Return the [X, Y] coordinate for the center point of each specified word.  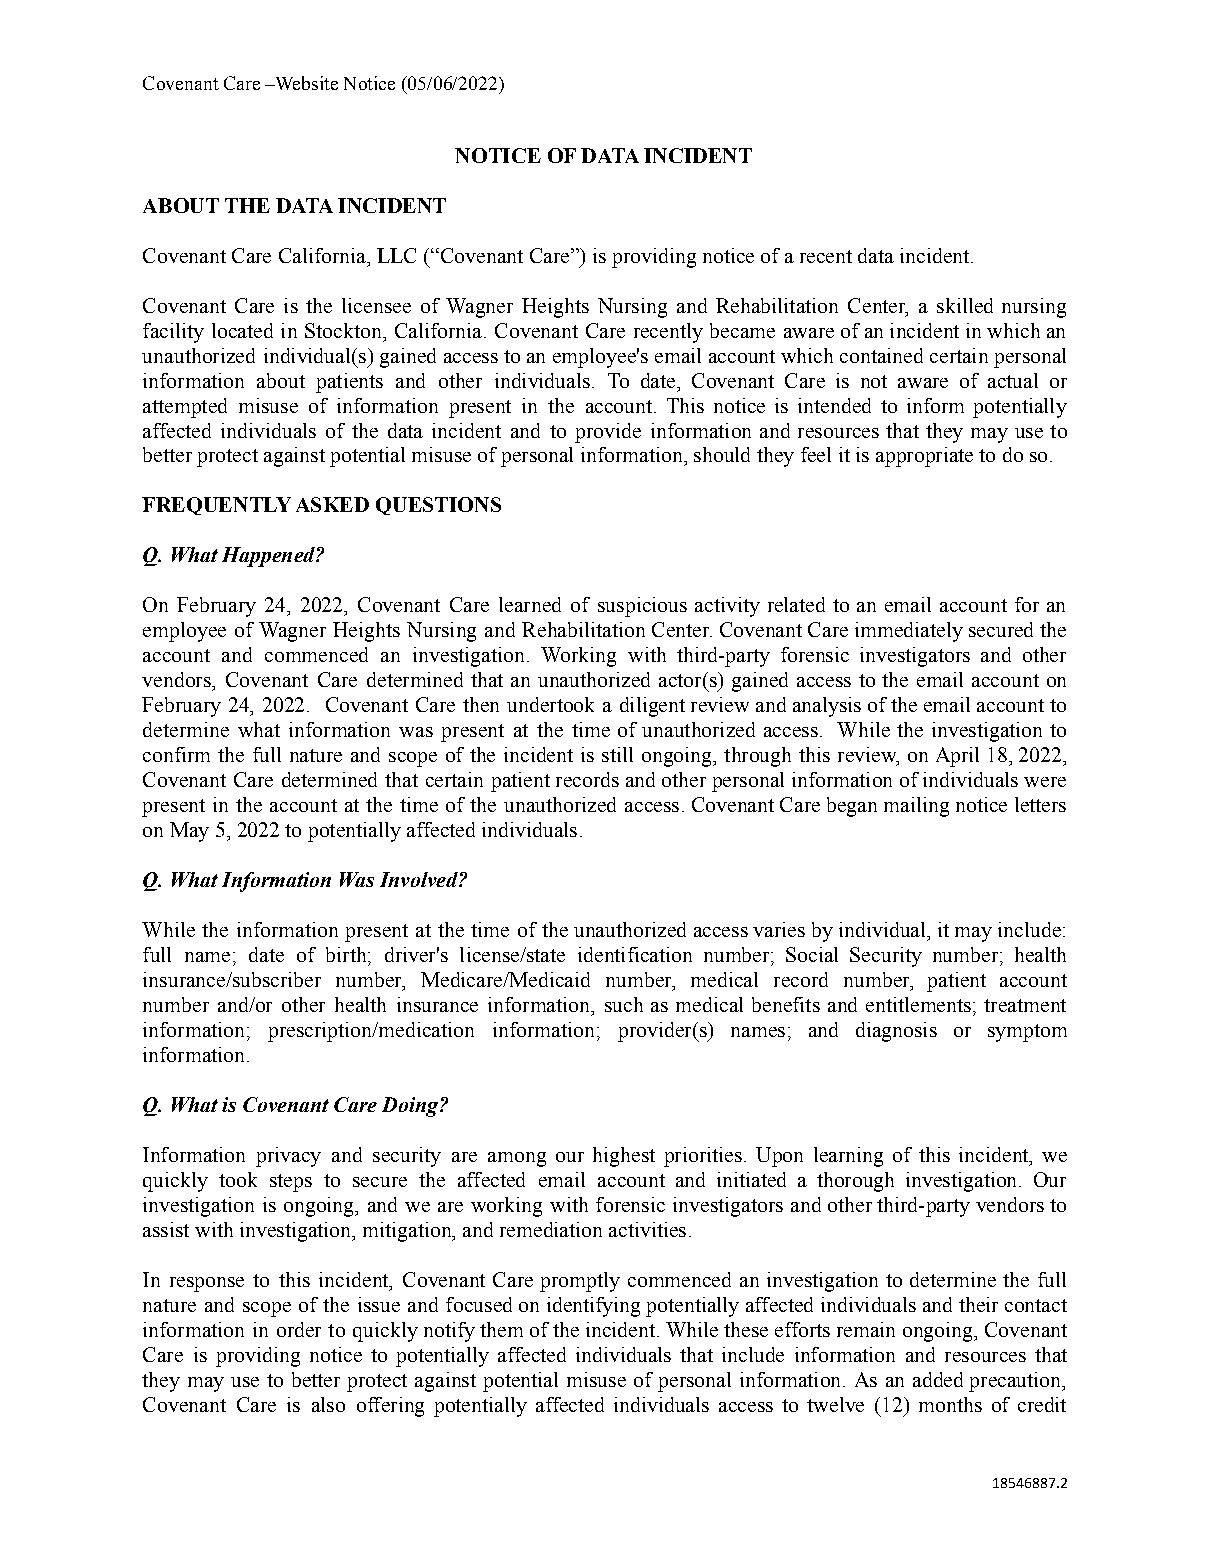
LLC [396, 255]
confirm [176, 754]
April [957, 757]
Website [305, 83]
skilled [965, 305]
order [299, 1329]
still [617, 754]
